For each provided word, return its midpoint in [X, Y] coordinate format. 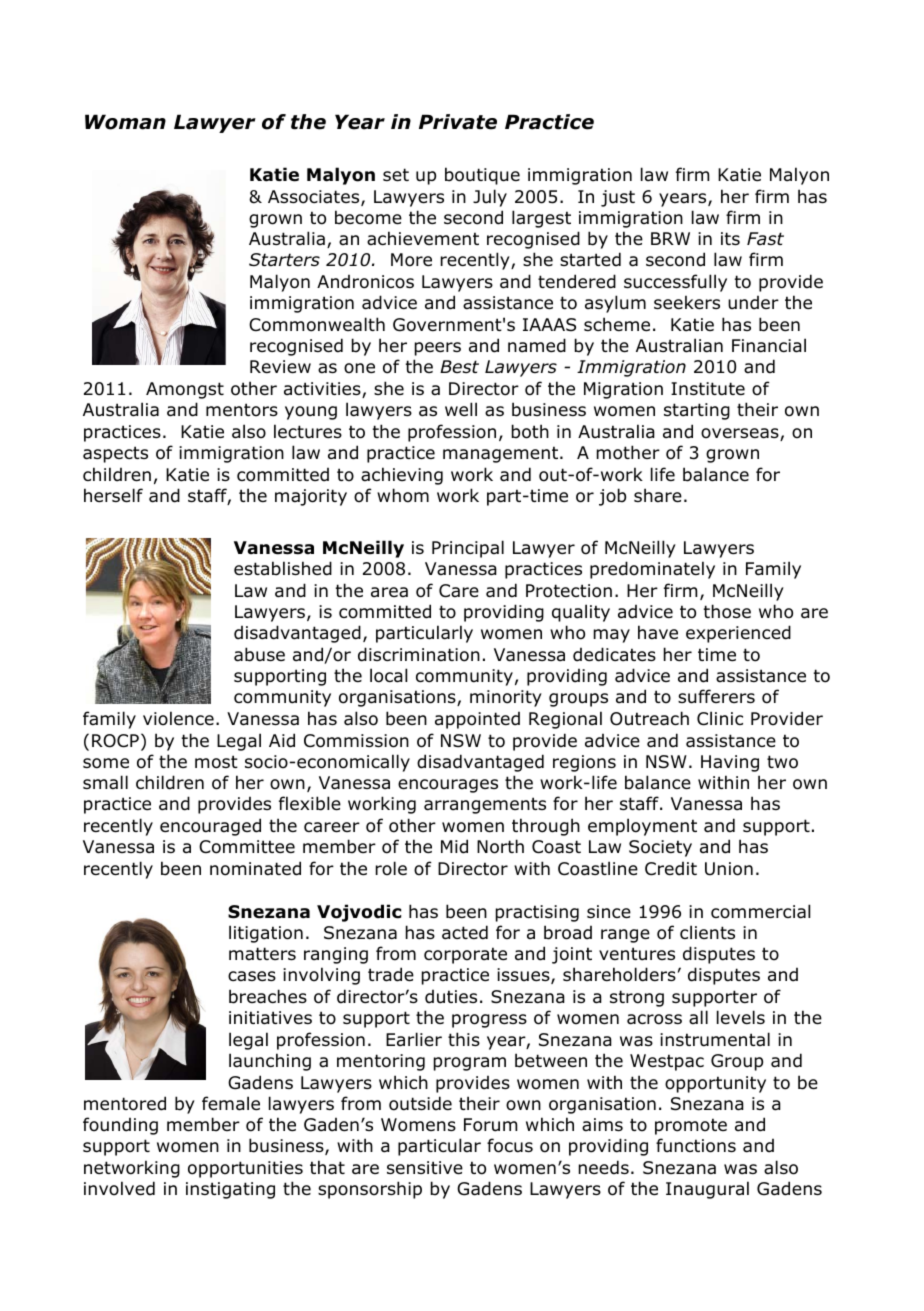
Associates [315, 198]
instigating [230, 1190]
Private [458, 122]
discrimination [419, 654]
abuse [259, 654]
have [658, 632]
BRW [670, 238]
